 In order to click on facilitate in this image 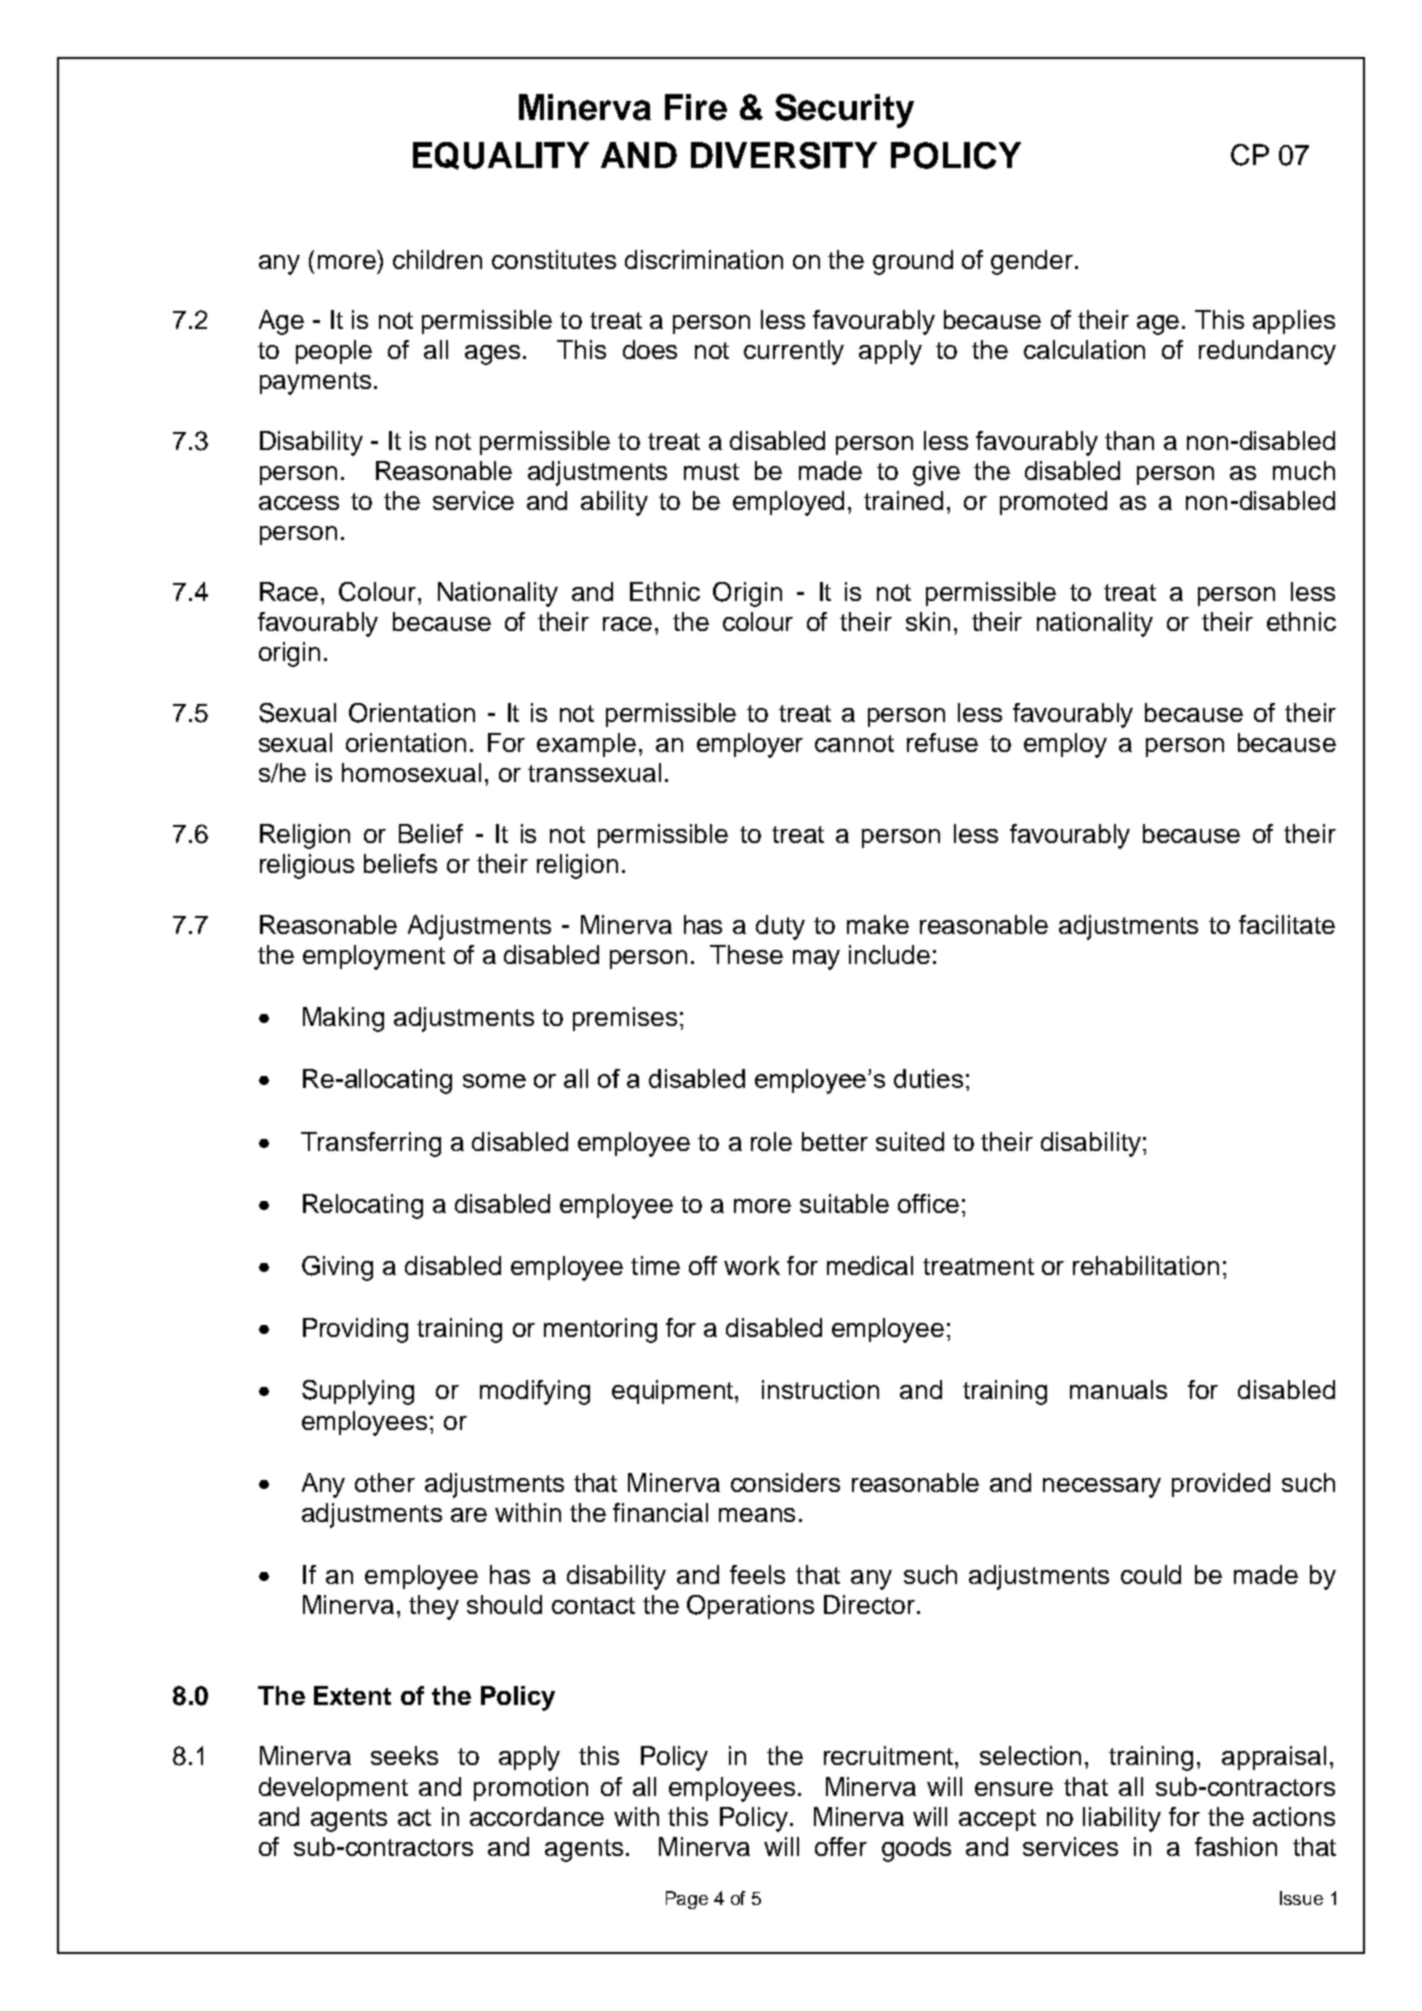, I will do `click(1287, 924)`.
